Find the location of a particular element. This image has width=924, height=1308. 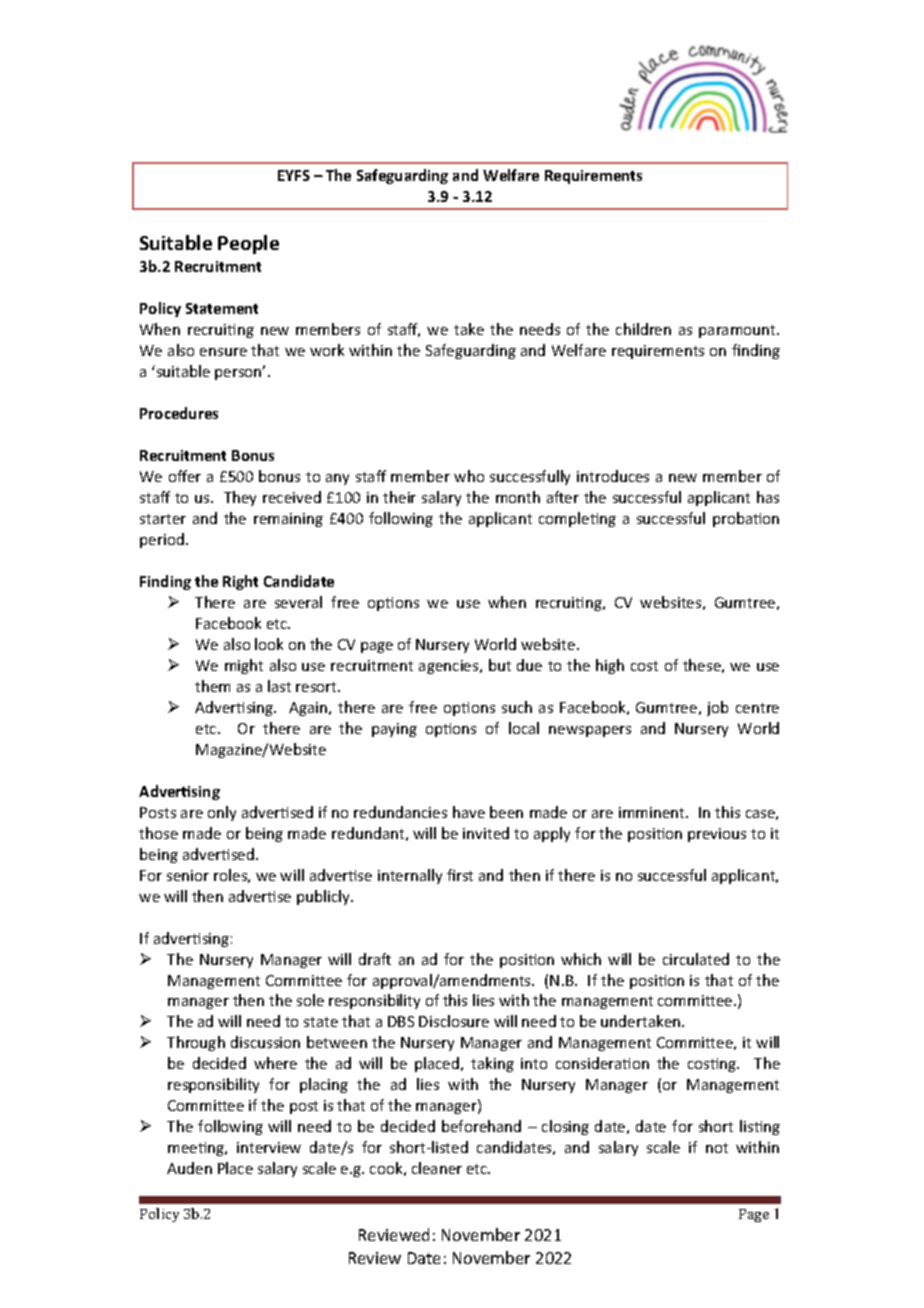

has is located at coordinates (768, 497).
